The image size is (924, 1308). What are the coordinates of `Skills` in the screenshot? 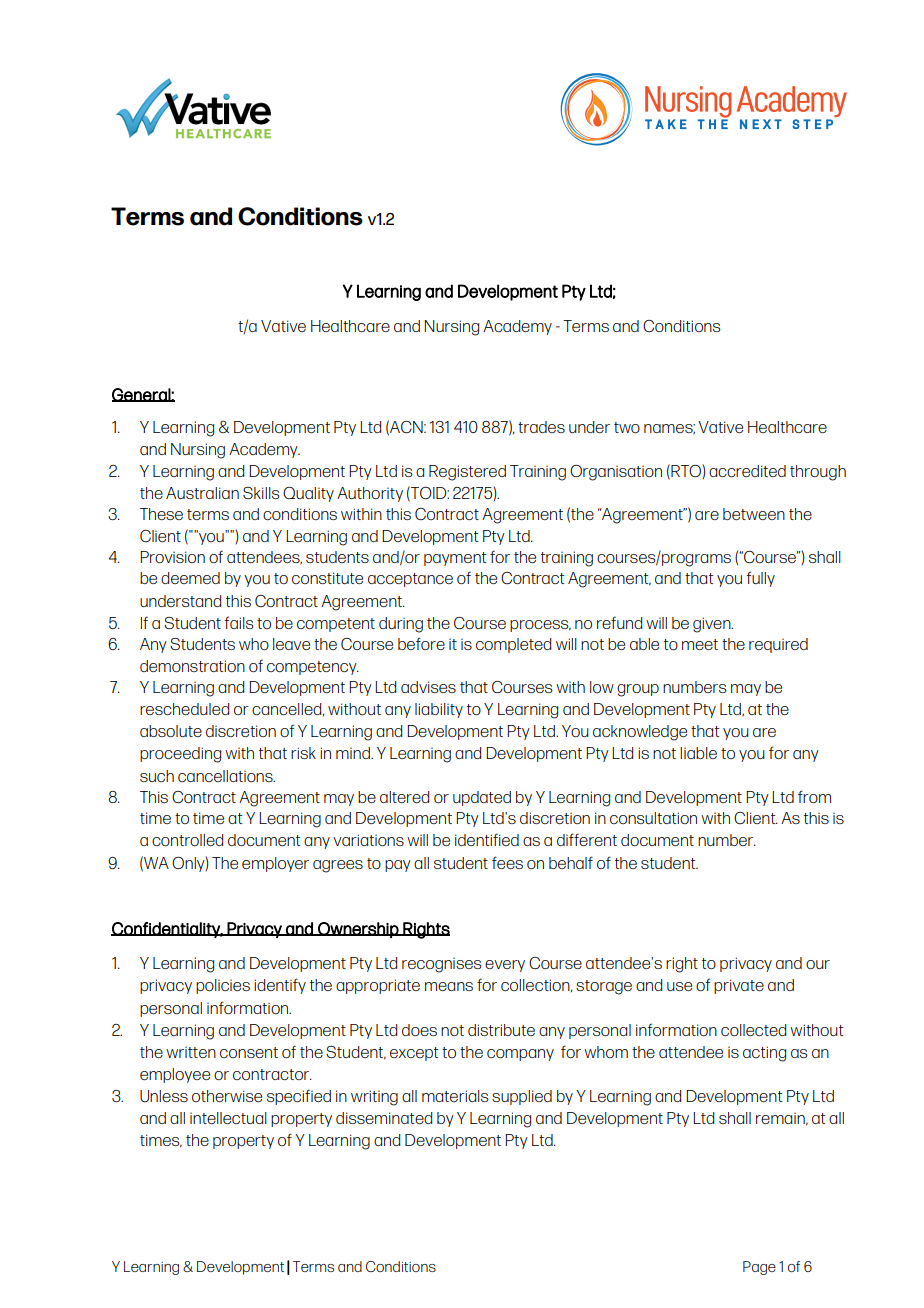 It's located at (261, 493).
